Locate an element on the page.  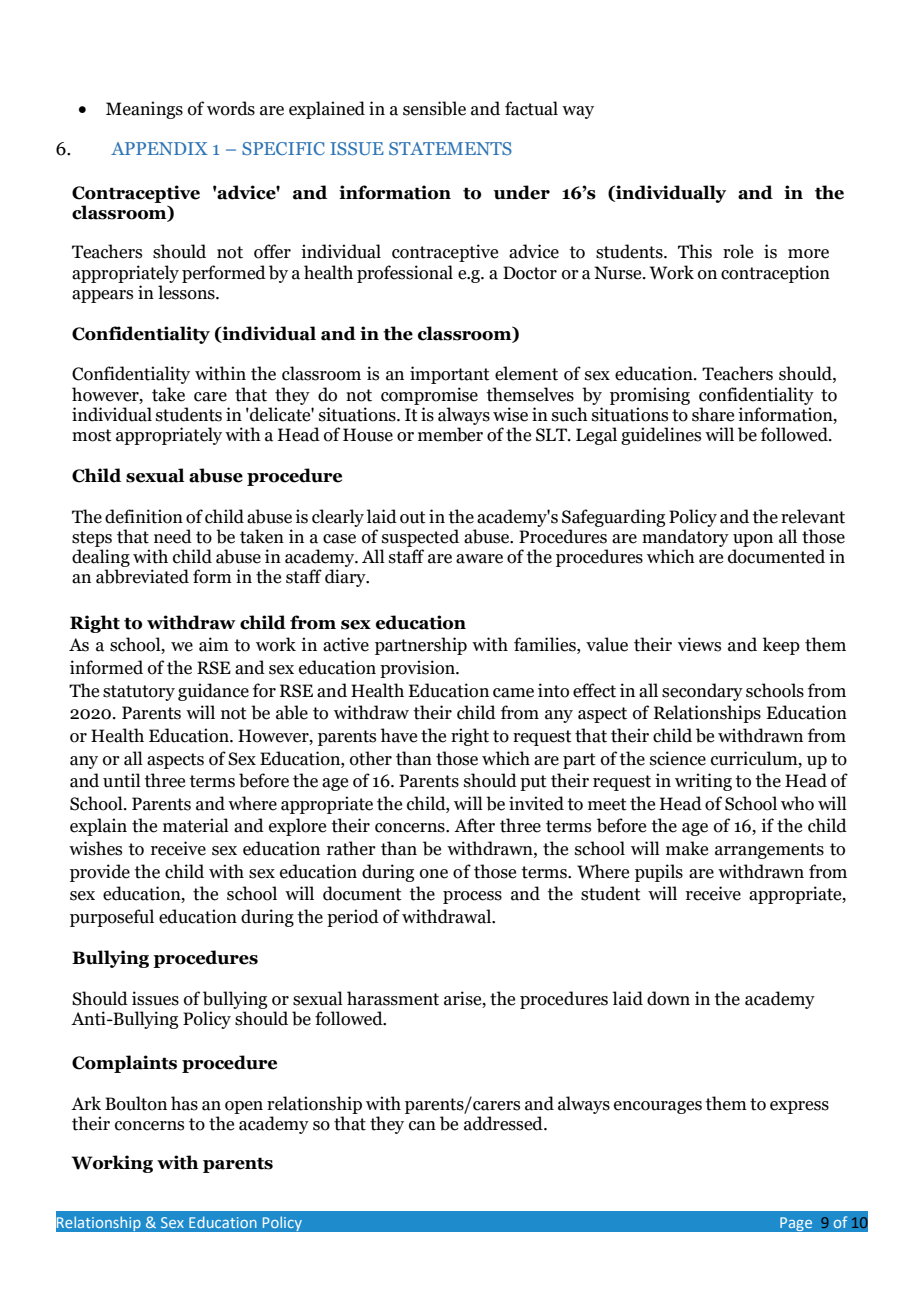
APPENDIX is located at coordinates (159, 148).
